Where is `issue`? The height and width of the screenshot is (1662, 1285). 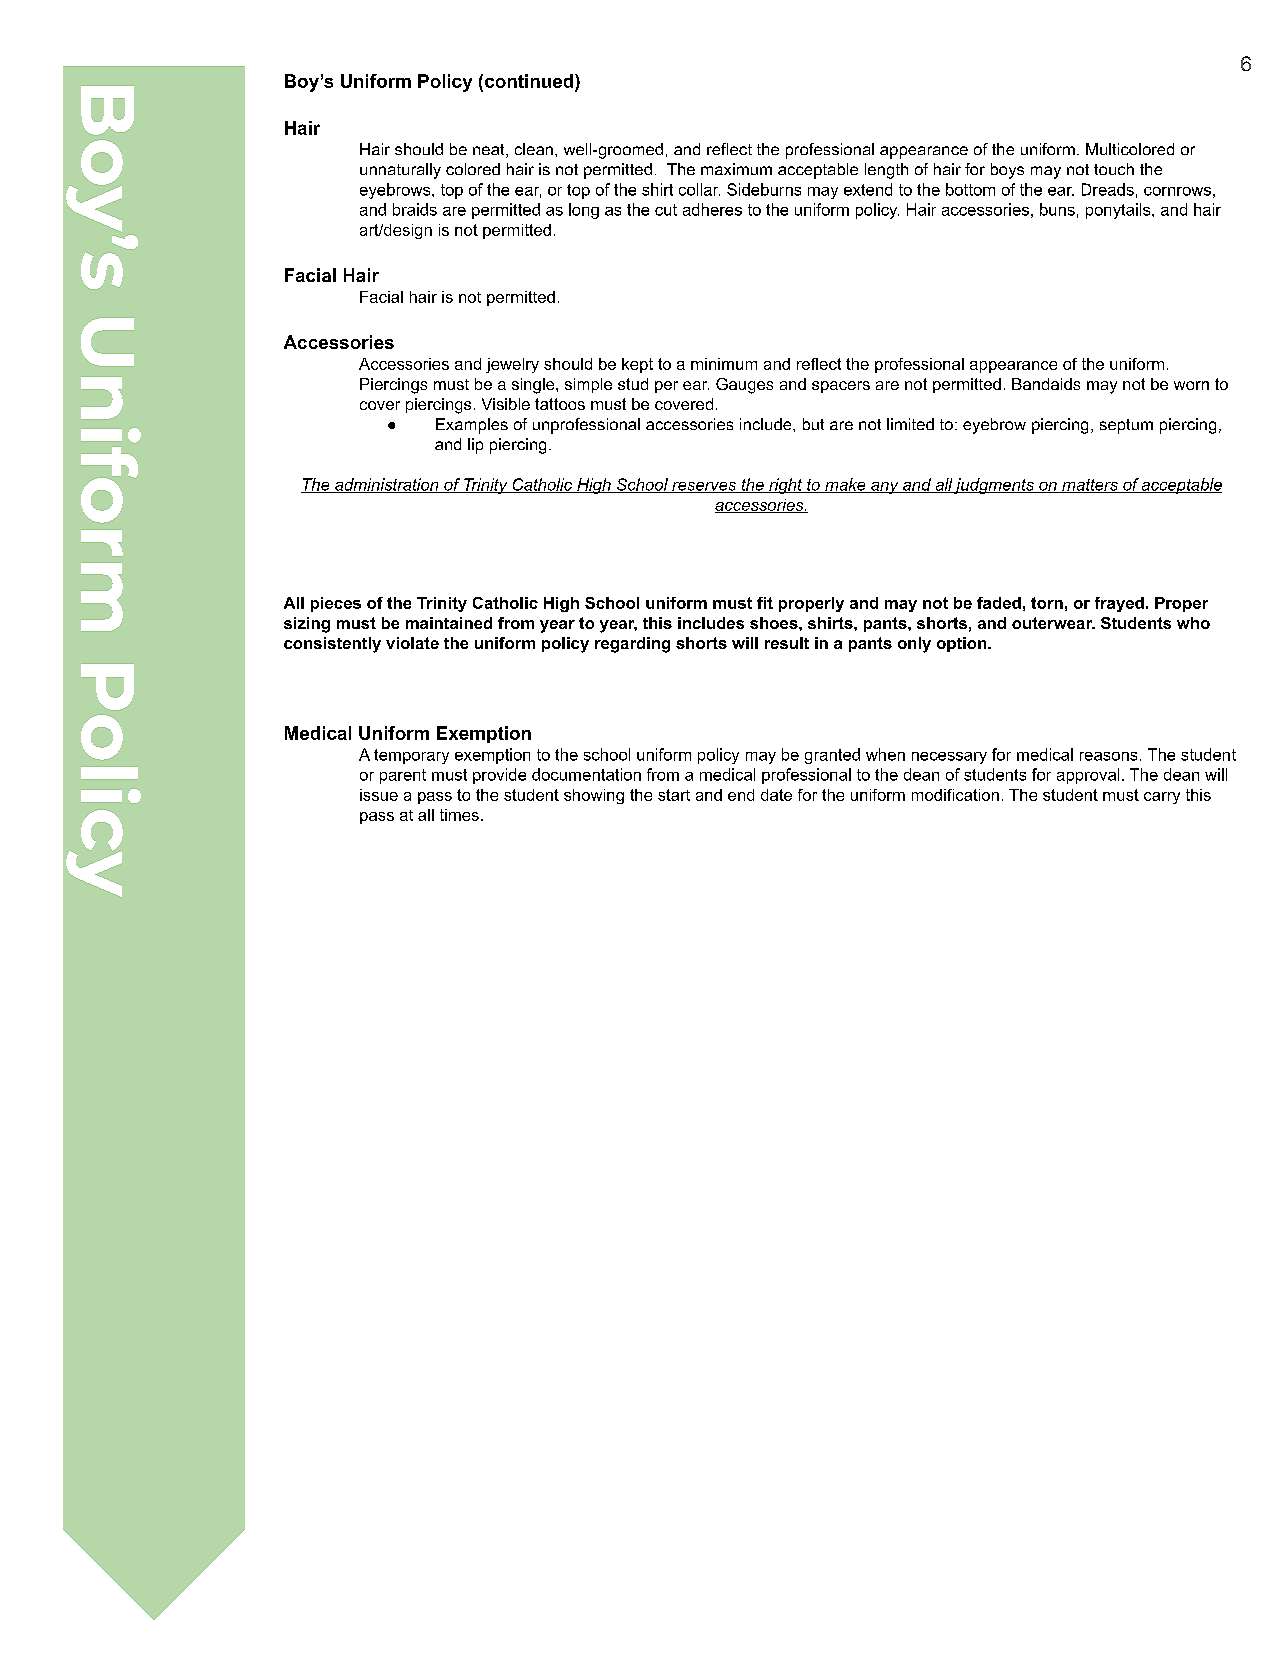
issue is located at coordinates (379, 795).
